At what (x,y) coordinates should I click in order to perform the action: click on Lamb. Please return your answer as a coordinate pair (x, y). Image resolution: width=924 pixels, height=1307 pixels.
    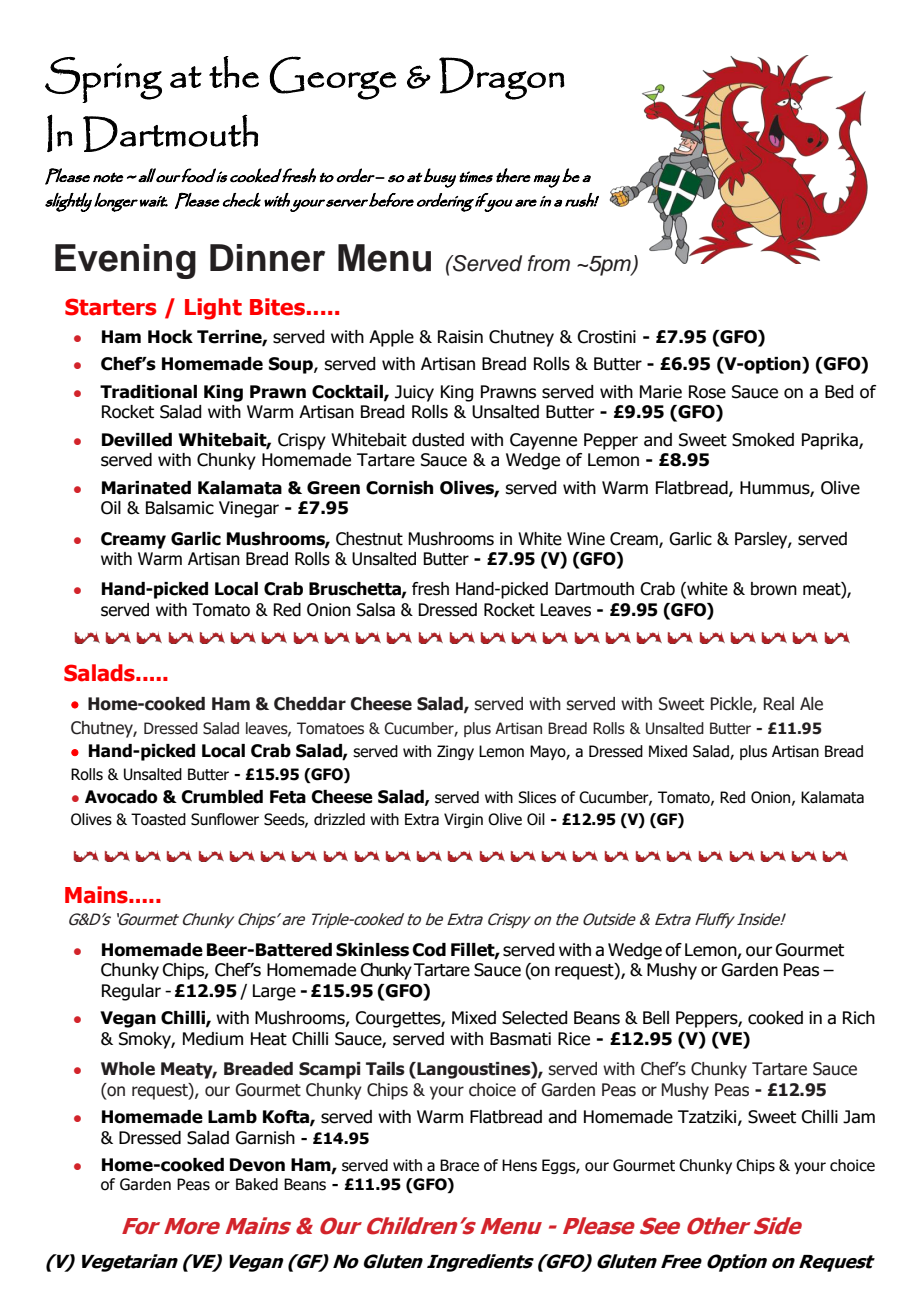
    Looking at the image, I should click on (232, 1117).
